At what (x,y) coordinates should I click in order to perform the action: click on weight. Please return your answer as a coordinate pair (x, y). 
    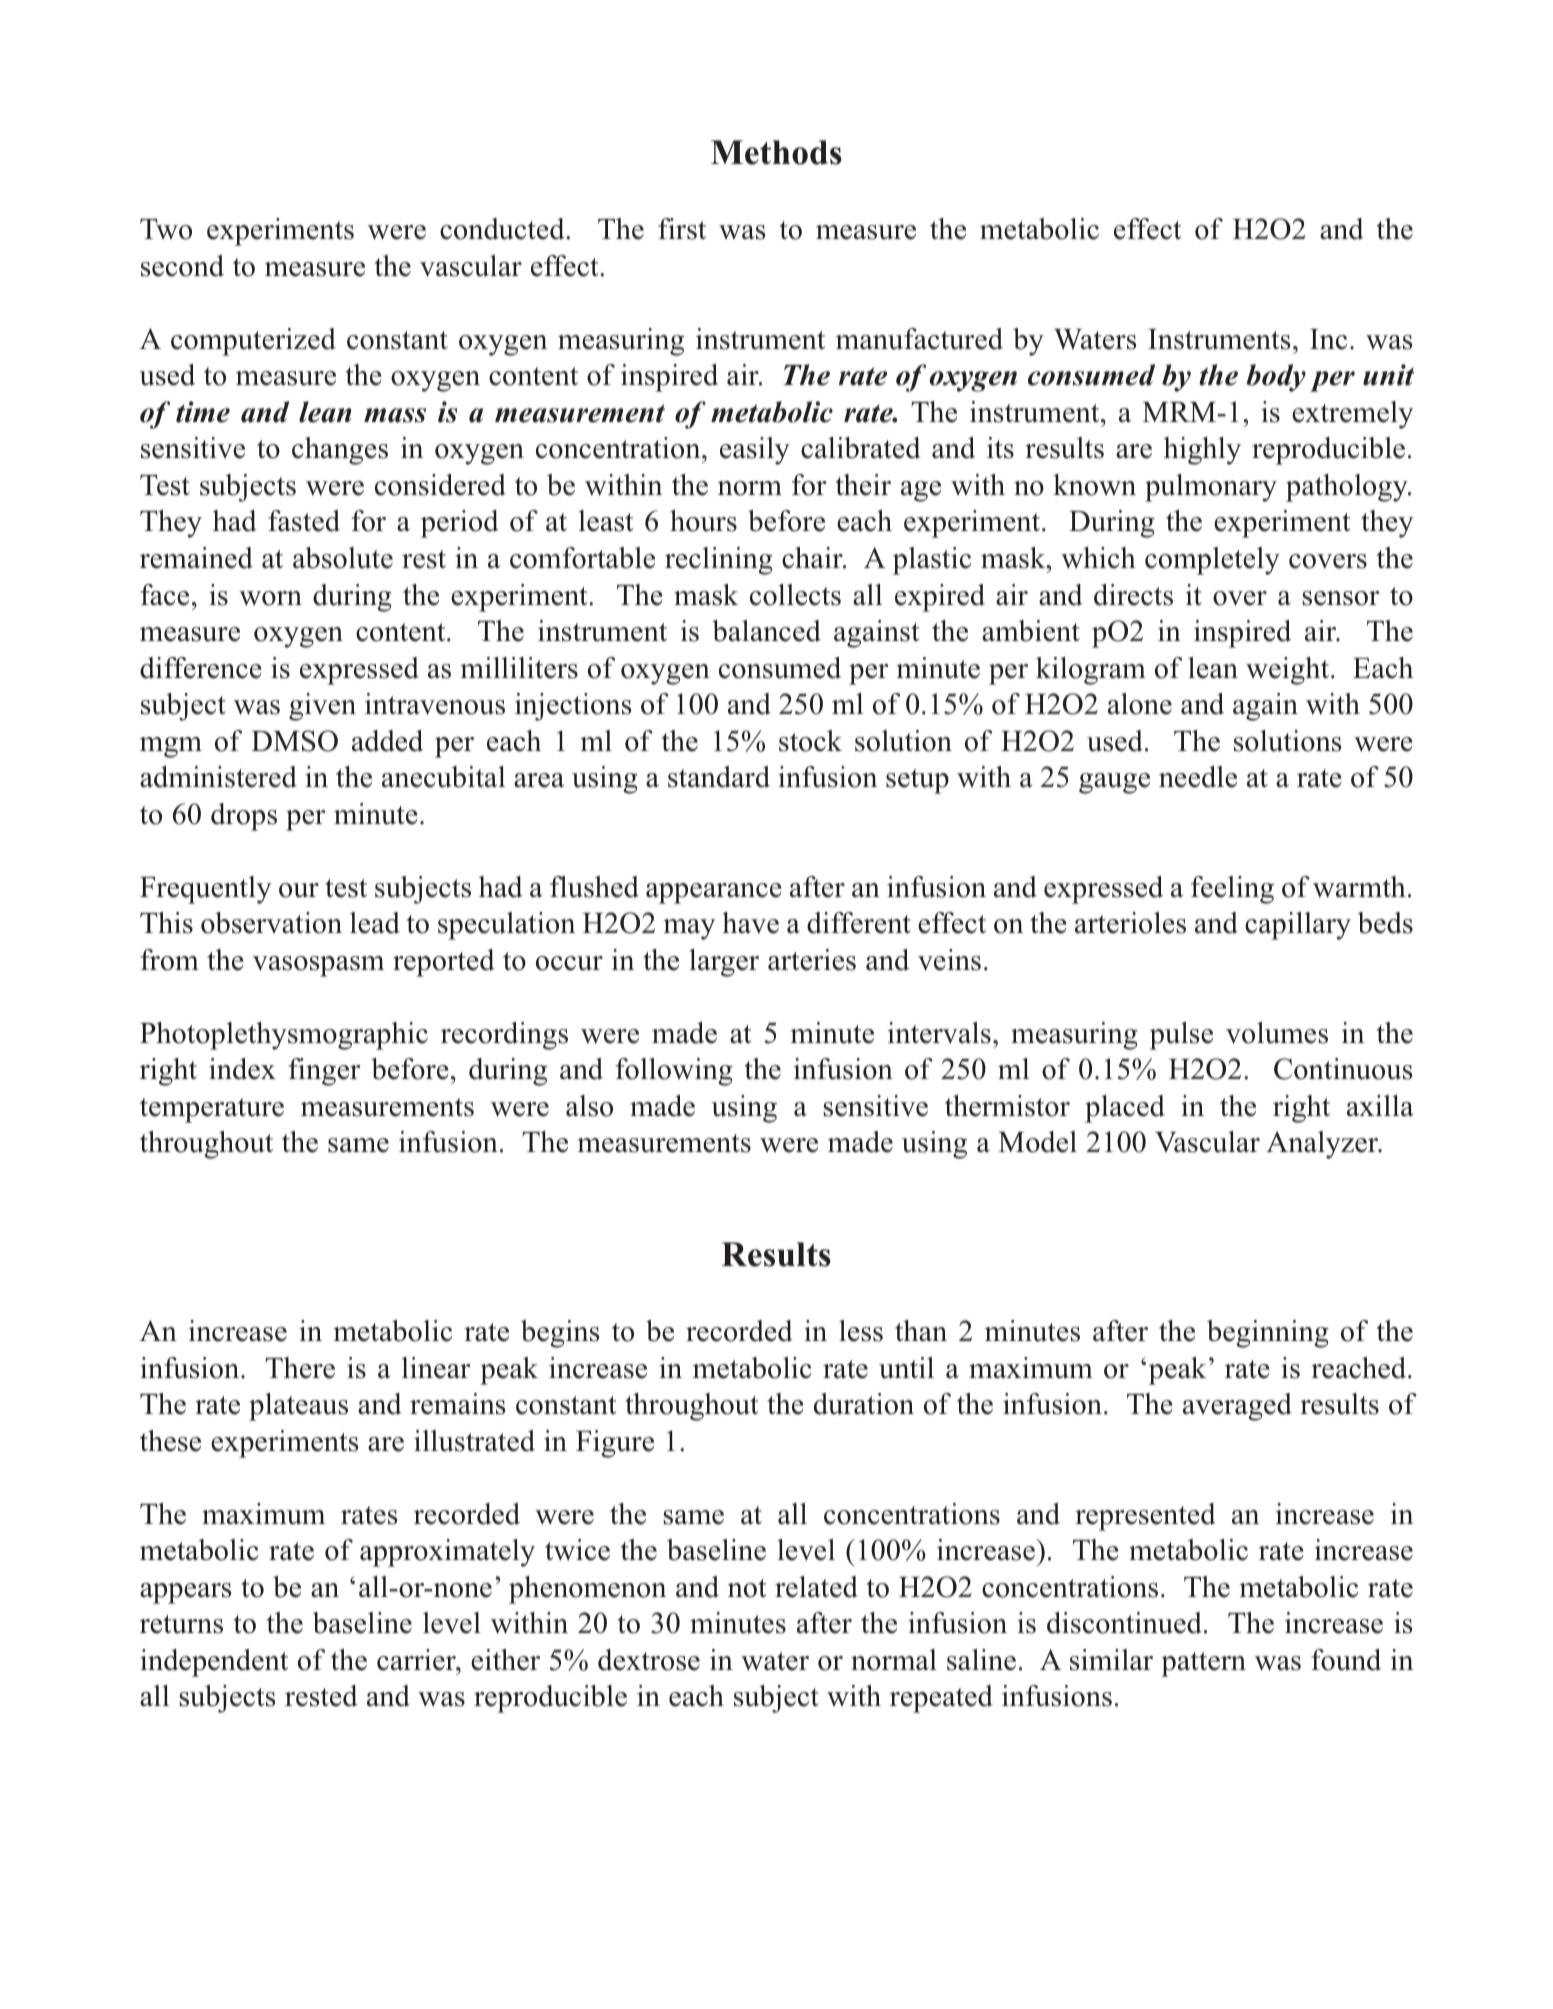
    Looking at the image, I should click on (1289, 671).
